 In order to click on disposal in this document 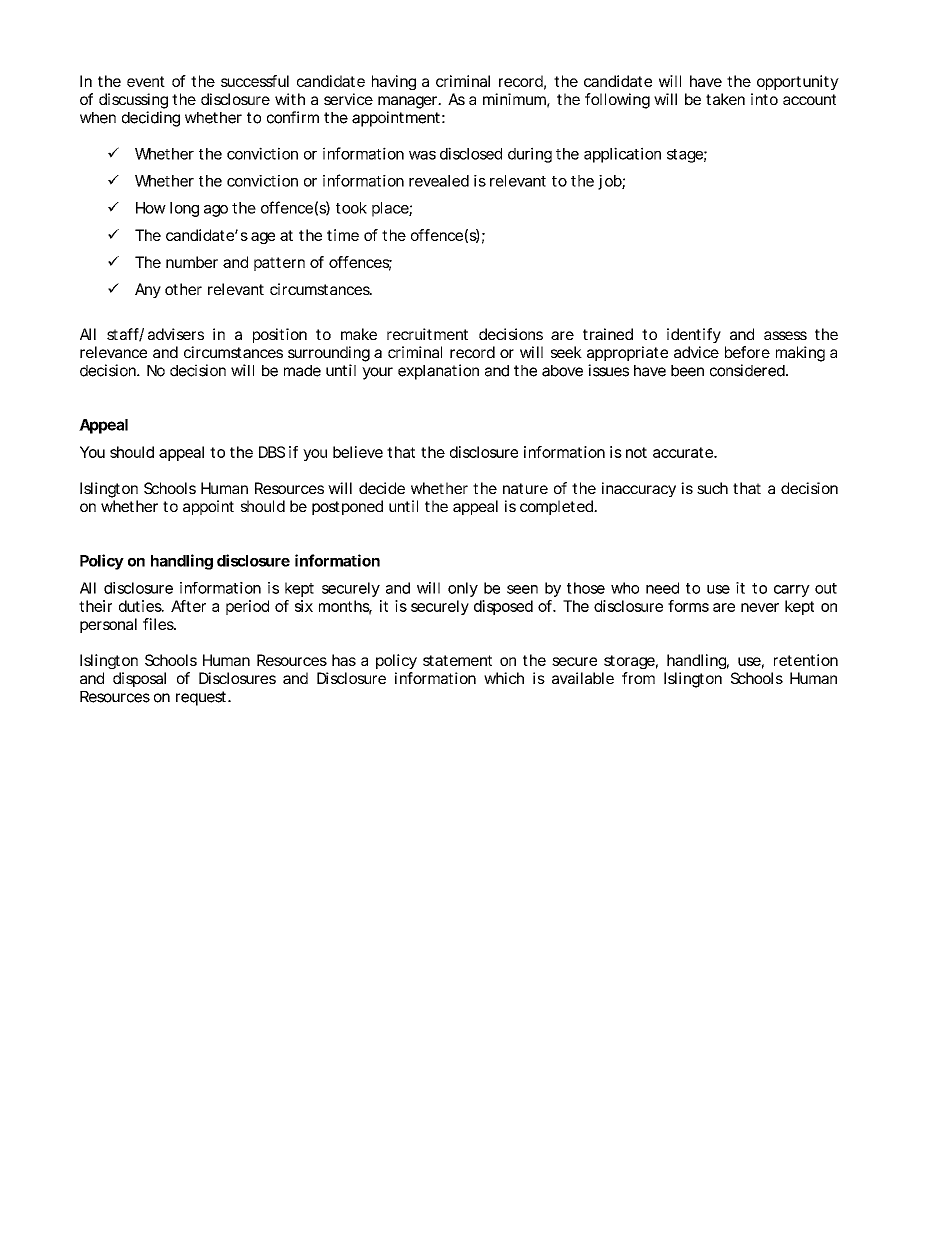, I will do `click(139, 679)`.
